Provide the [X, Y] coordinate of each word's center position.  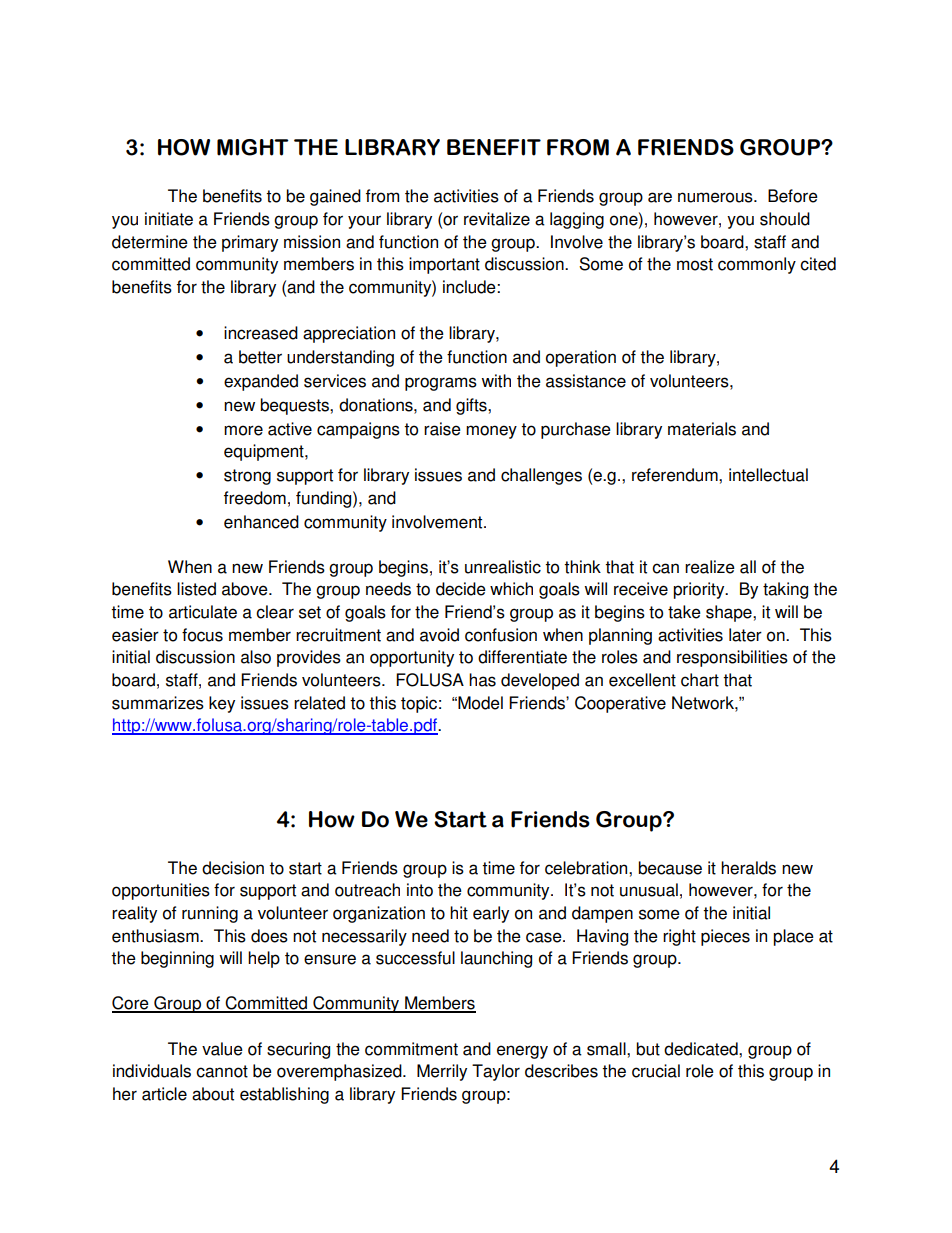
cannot [222, 1071]
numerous [716, 197]
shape [730, 613]
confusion [501, 635]
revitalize [497, 219]
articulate [203, 612]
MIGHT [253, 147]
